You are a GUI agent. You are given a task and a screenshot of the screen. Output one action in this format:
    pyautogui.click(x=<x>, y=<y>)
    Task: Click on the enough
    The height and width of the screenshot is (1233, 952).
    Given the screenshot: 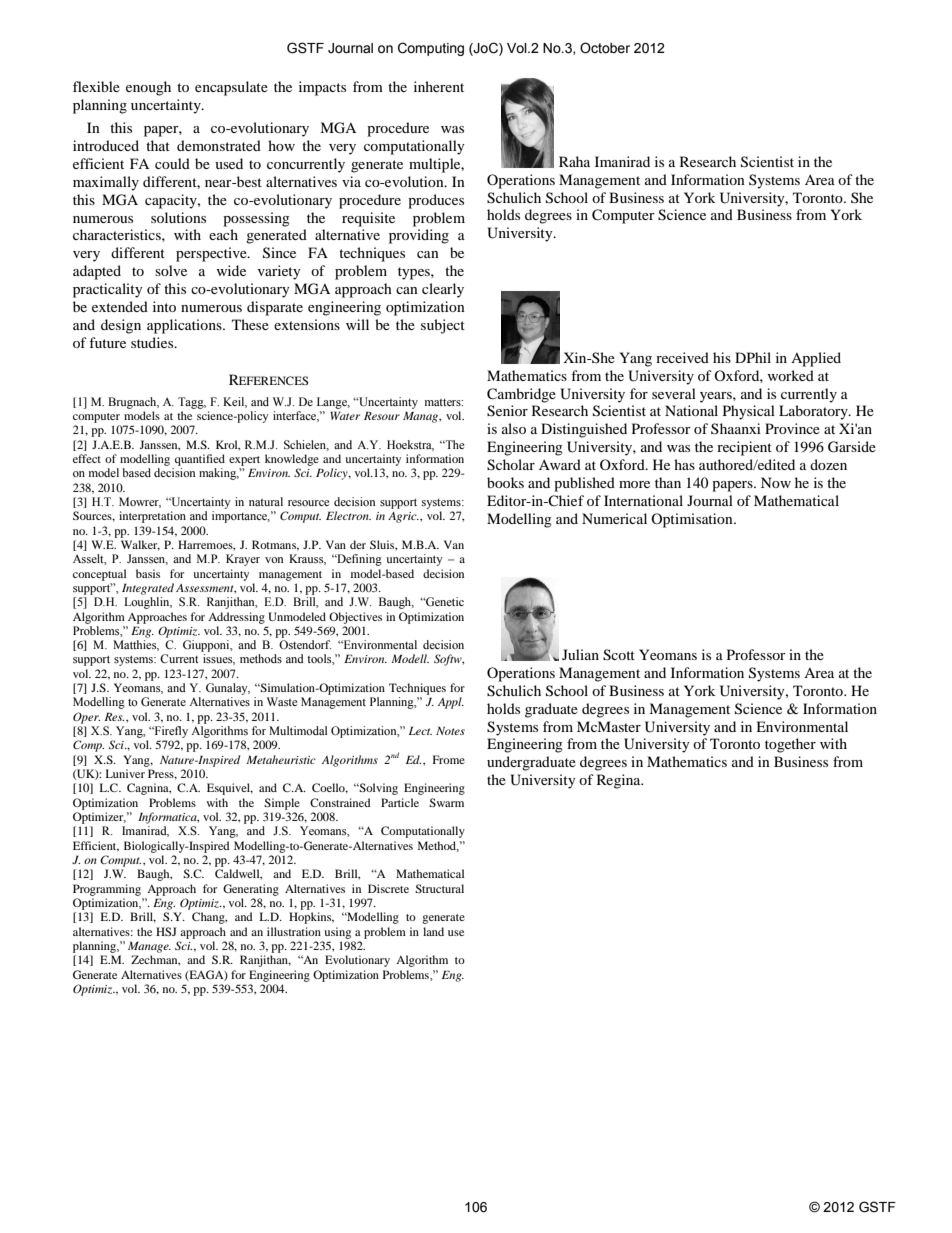 What is the action you would take?
    pyautogui.click(x=148, y=88)
